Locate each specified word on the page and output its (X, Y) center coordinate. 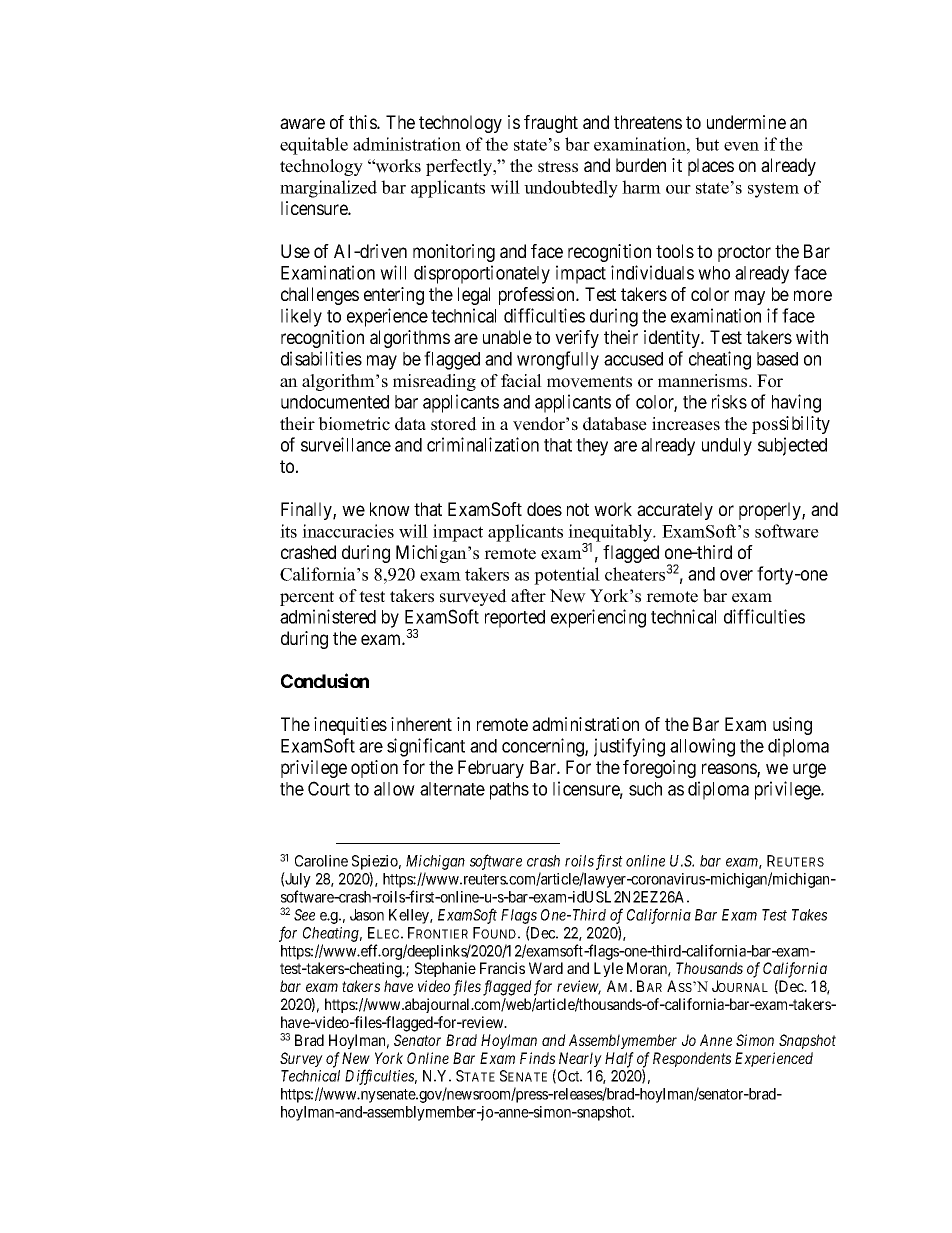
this (363, 122)
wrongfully (558, 360)
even (741, 146)
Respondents (692, 1059)
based (777, 359)
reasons (730, 770)
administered (328, 616)
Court (329, 788)
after (528, 596)
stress (558, 167)
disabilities (321, 358)
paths (509, 791)
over (736, 575)
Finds (537, 1058)
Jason (367, 915)
